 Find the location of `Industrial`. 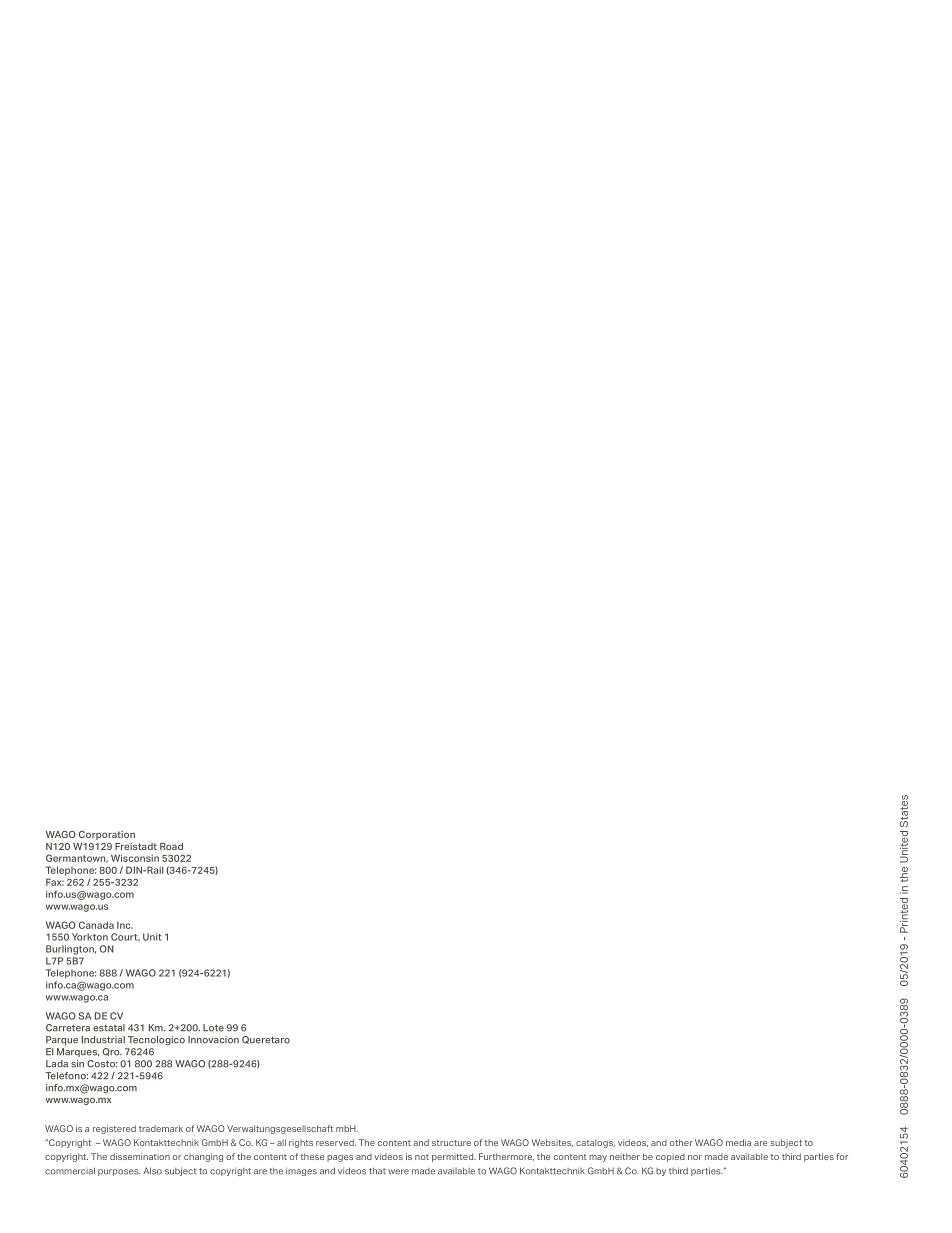

Industrial is located at coordinates (103, 1040).
